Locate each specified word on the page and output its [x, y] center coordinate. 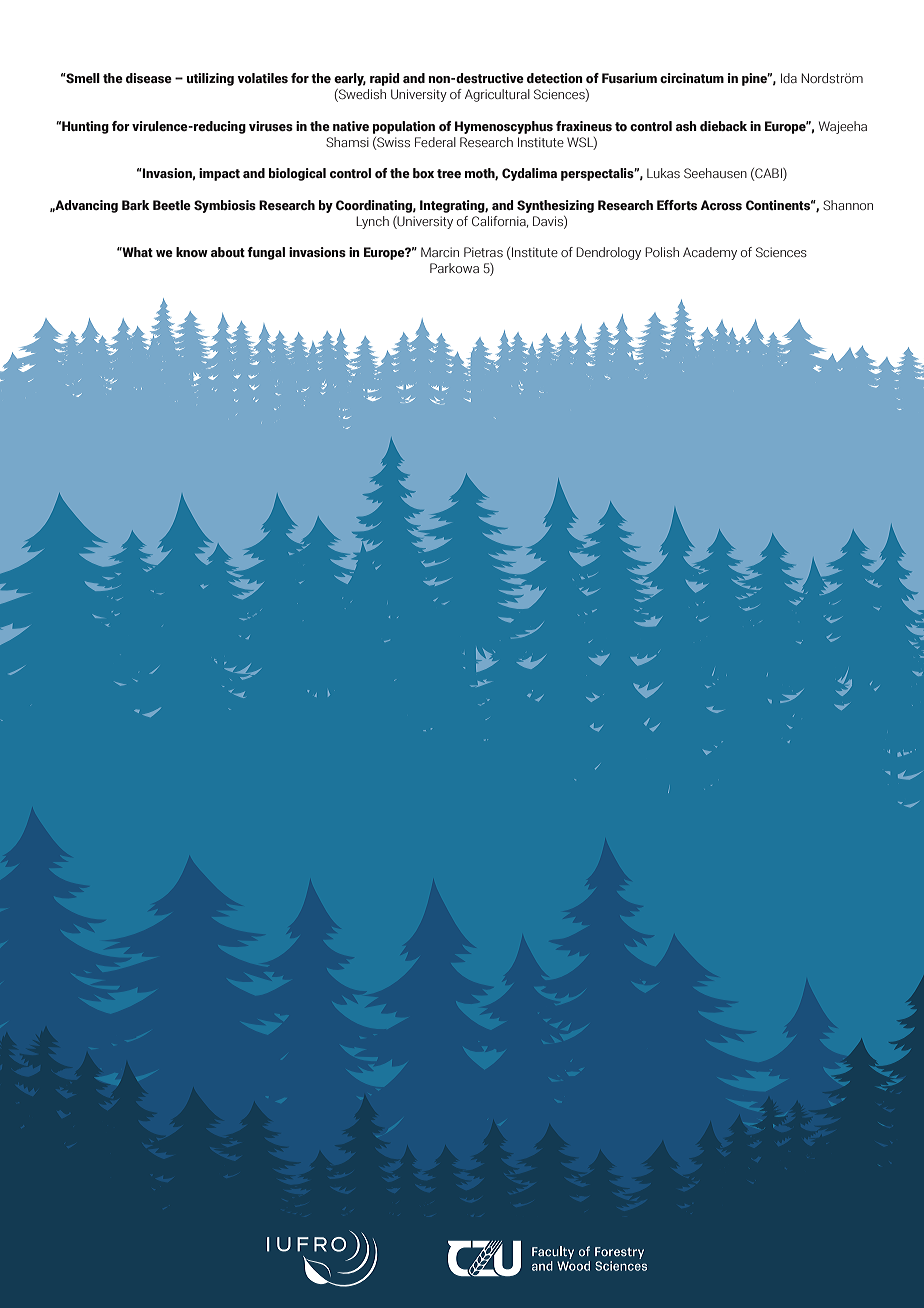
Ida [789, 78]
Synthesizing [555, 206]
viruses [271, 126]
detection [555, 78]
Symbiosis [225, 206]
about [228, 252]
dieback [723, 126]
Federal [435, 142]
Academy [710, 253]
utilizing [210, 79]
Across [721, 205]
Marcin [440, 252]
